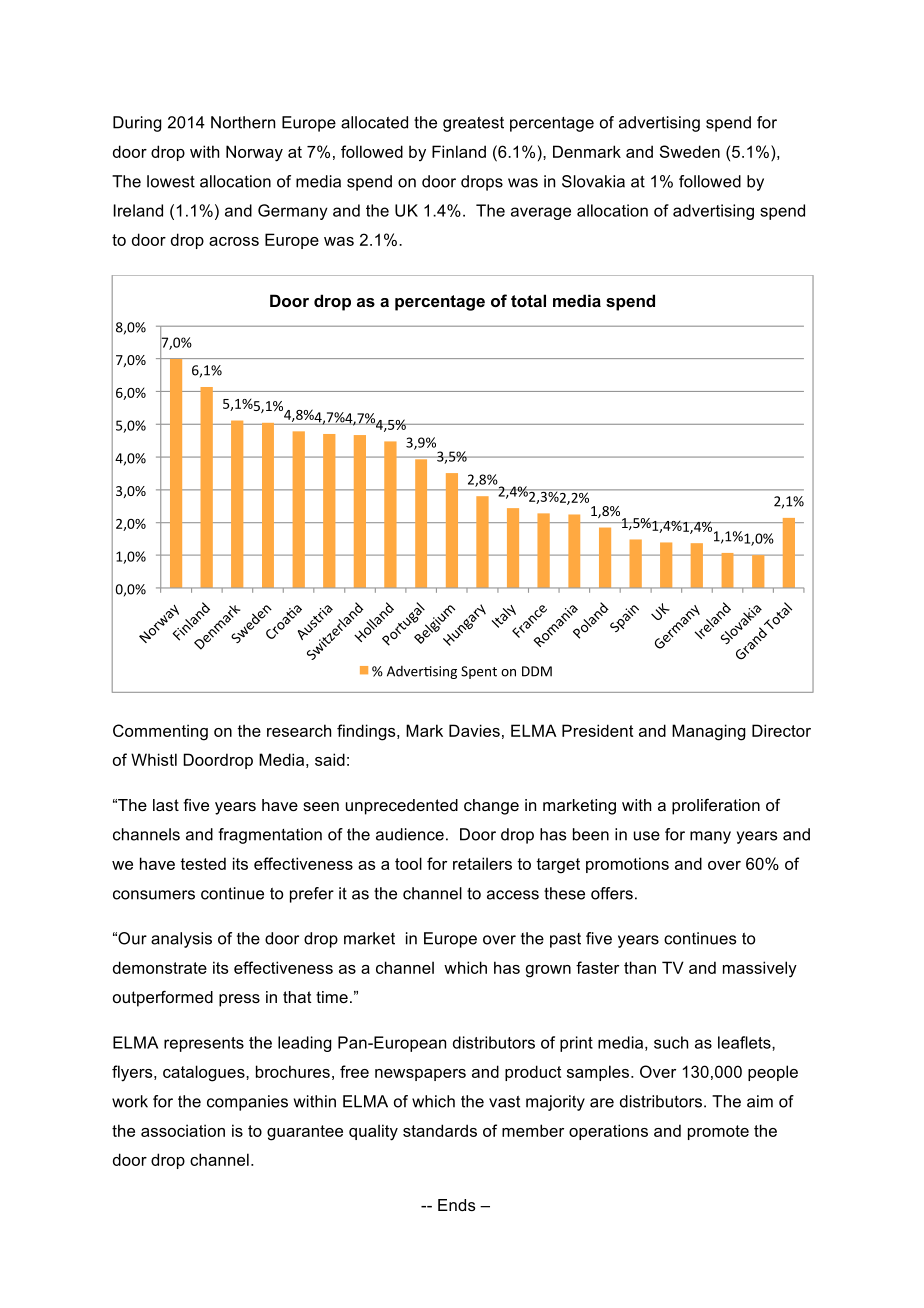 The image size is (924, 1308). Describe the element at coordinates (459, 151) in the document. I see `Finland` at that location.
